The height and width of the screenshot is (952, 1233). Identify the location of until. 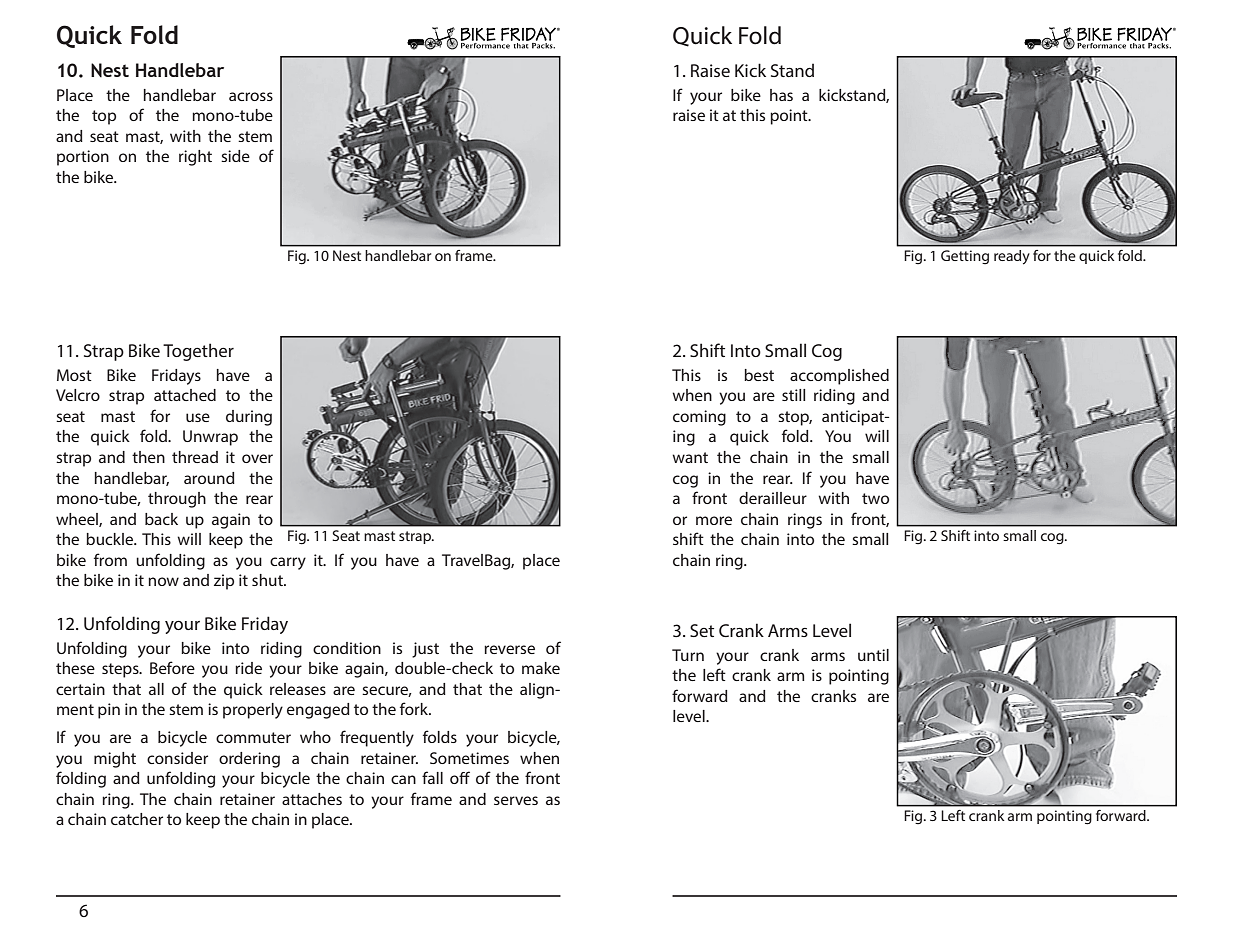
(873, 655).
